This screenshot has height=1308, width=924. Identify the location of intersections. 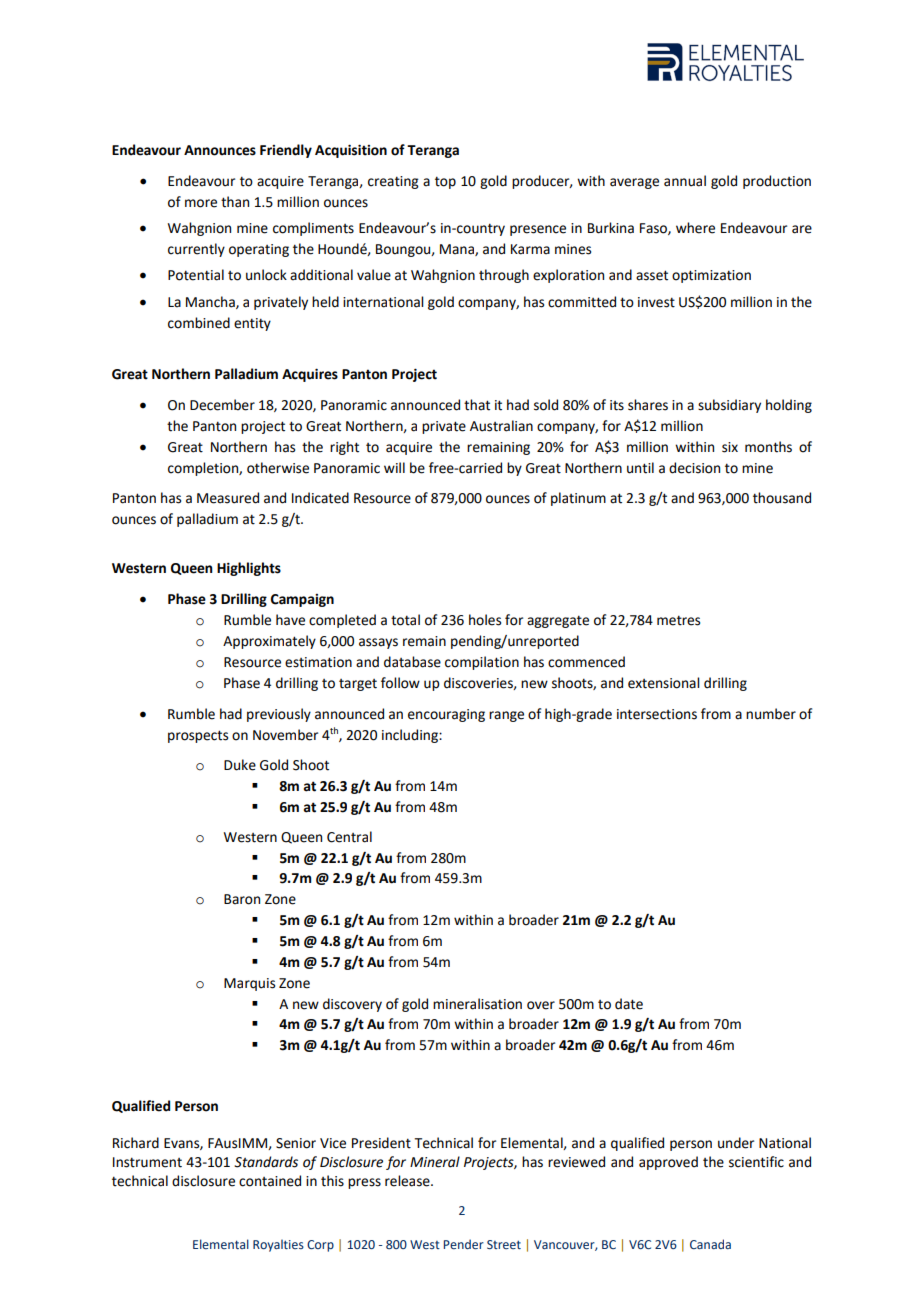
(657, 714).
